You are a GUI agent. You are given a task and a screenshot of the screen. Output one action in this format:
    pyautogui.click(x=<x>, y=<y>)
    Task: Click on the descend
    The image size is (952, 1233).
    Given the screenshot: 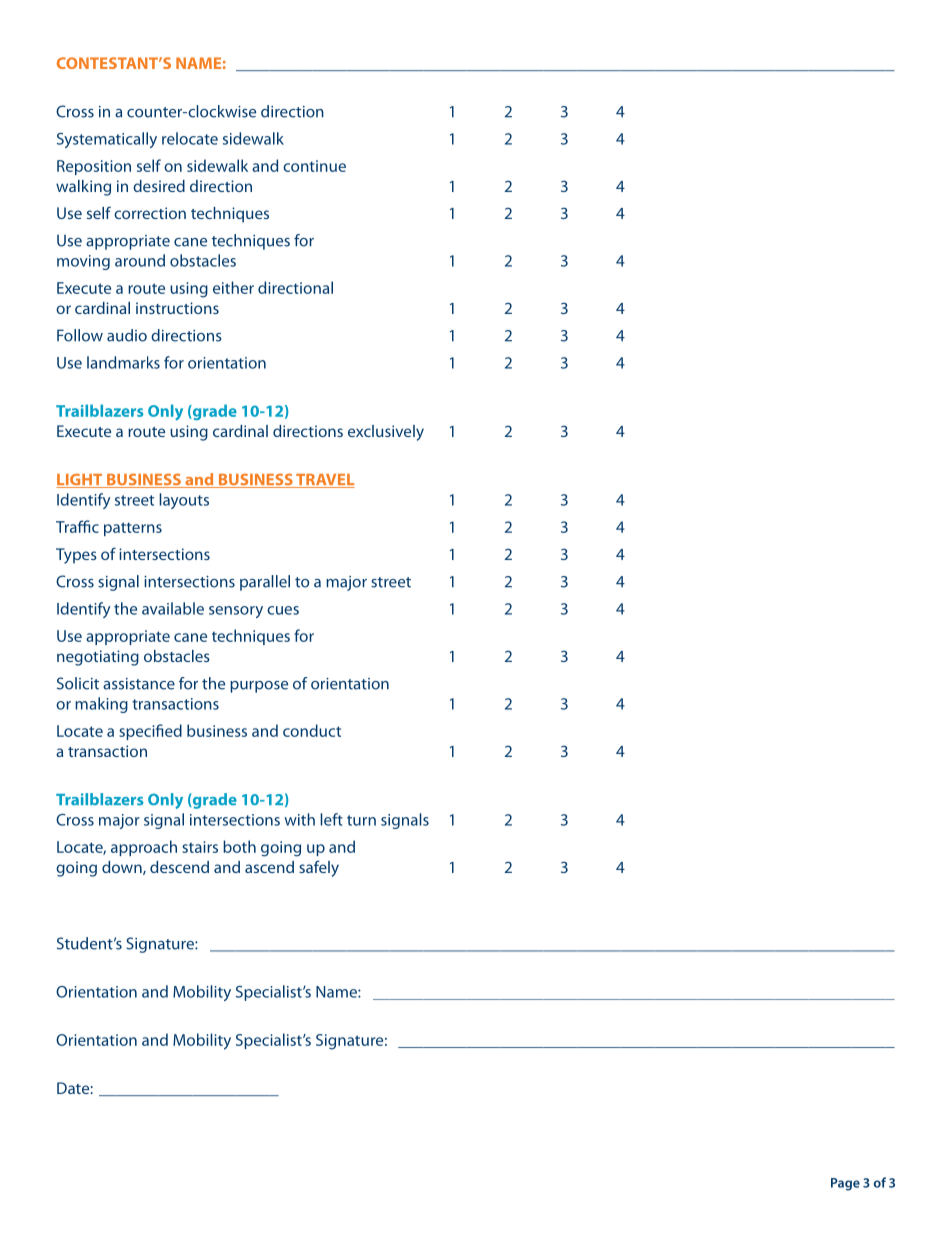 What is the action you would take?
    pyautogui.click(x=179, y=867)
